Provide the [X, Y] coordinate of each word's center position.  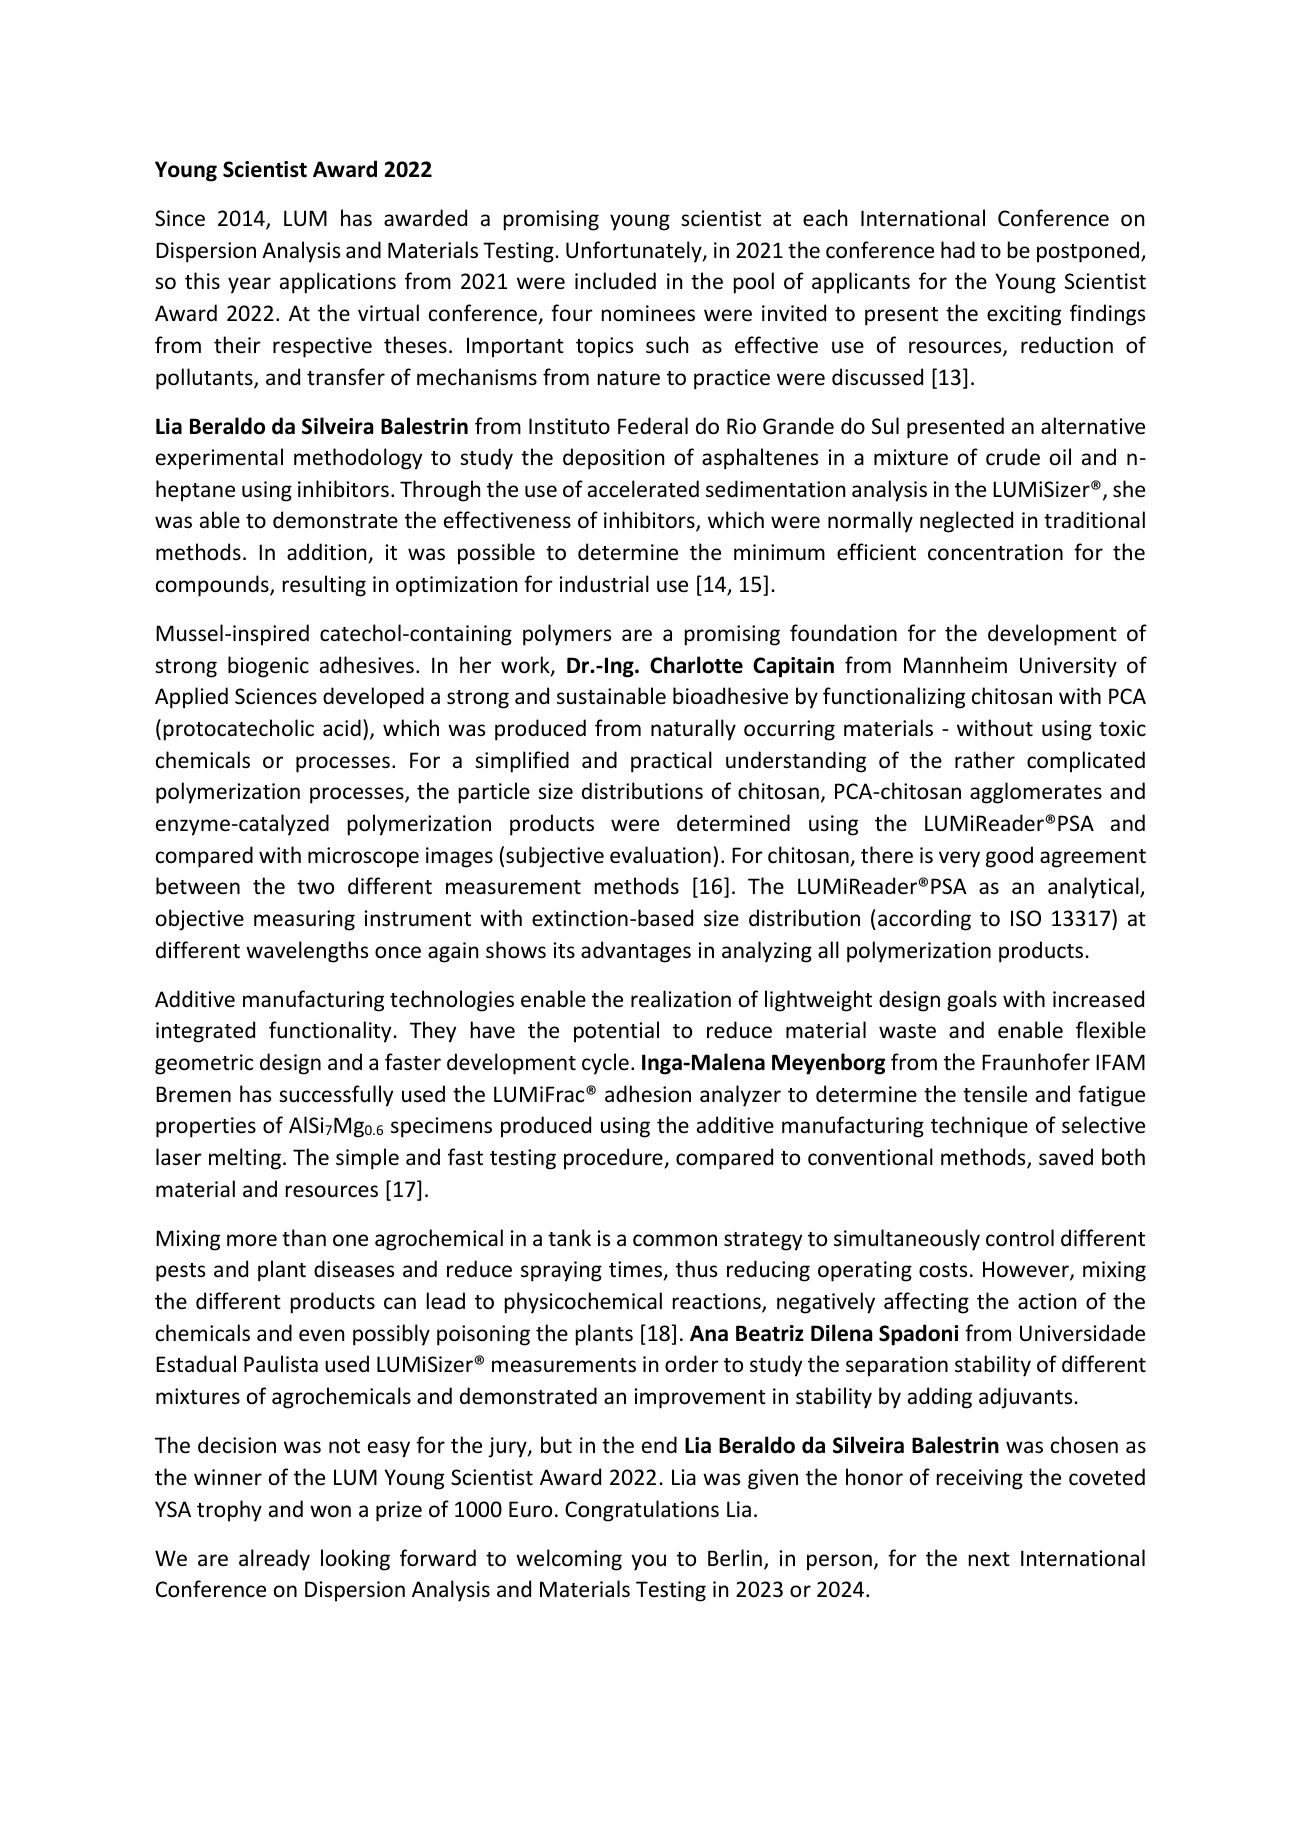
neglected [966, 522]
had [958, 249]
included [615, 281]
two [315, 887]
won [330, 1511]
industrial [604, 584]
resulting [324, 586]
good [1009, 857]
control [1020, 1238]
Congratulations [642, 1511]
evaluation [660, 855]
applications [338, 283]
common [675, 1240]
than [304, 1237]
